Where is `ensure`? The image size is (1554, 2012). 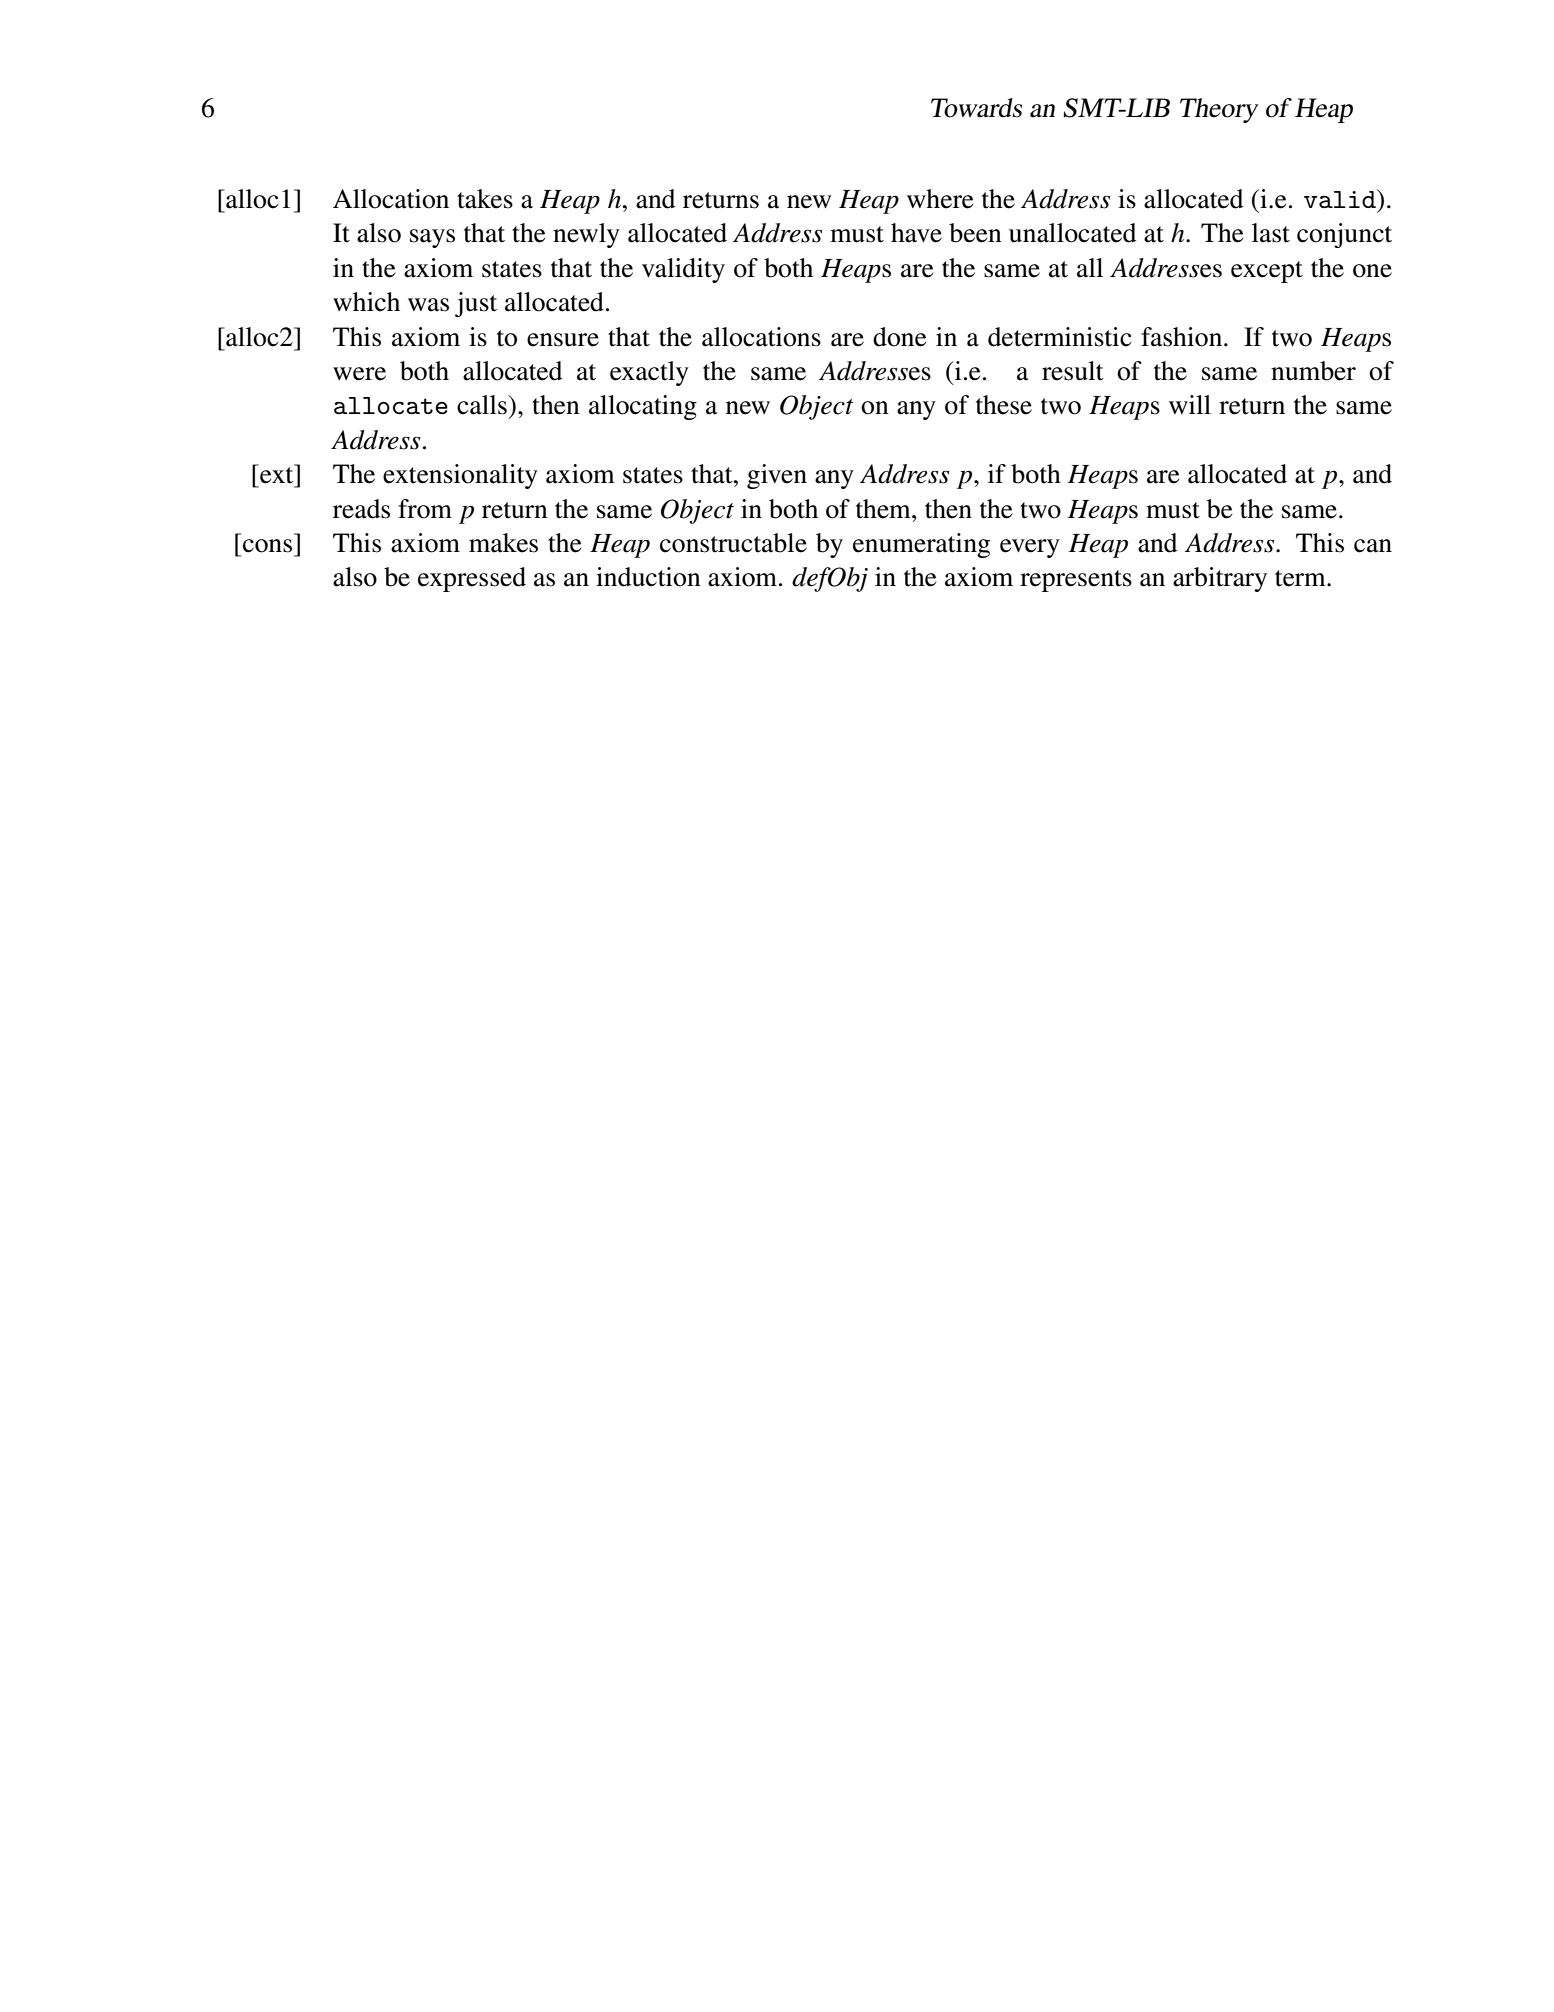
ensure is located at coordinates (563, 340).
